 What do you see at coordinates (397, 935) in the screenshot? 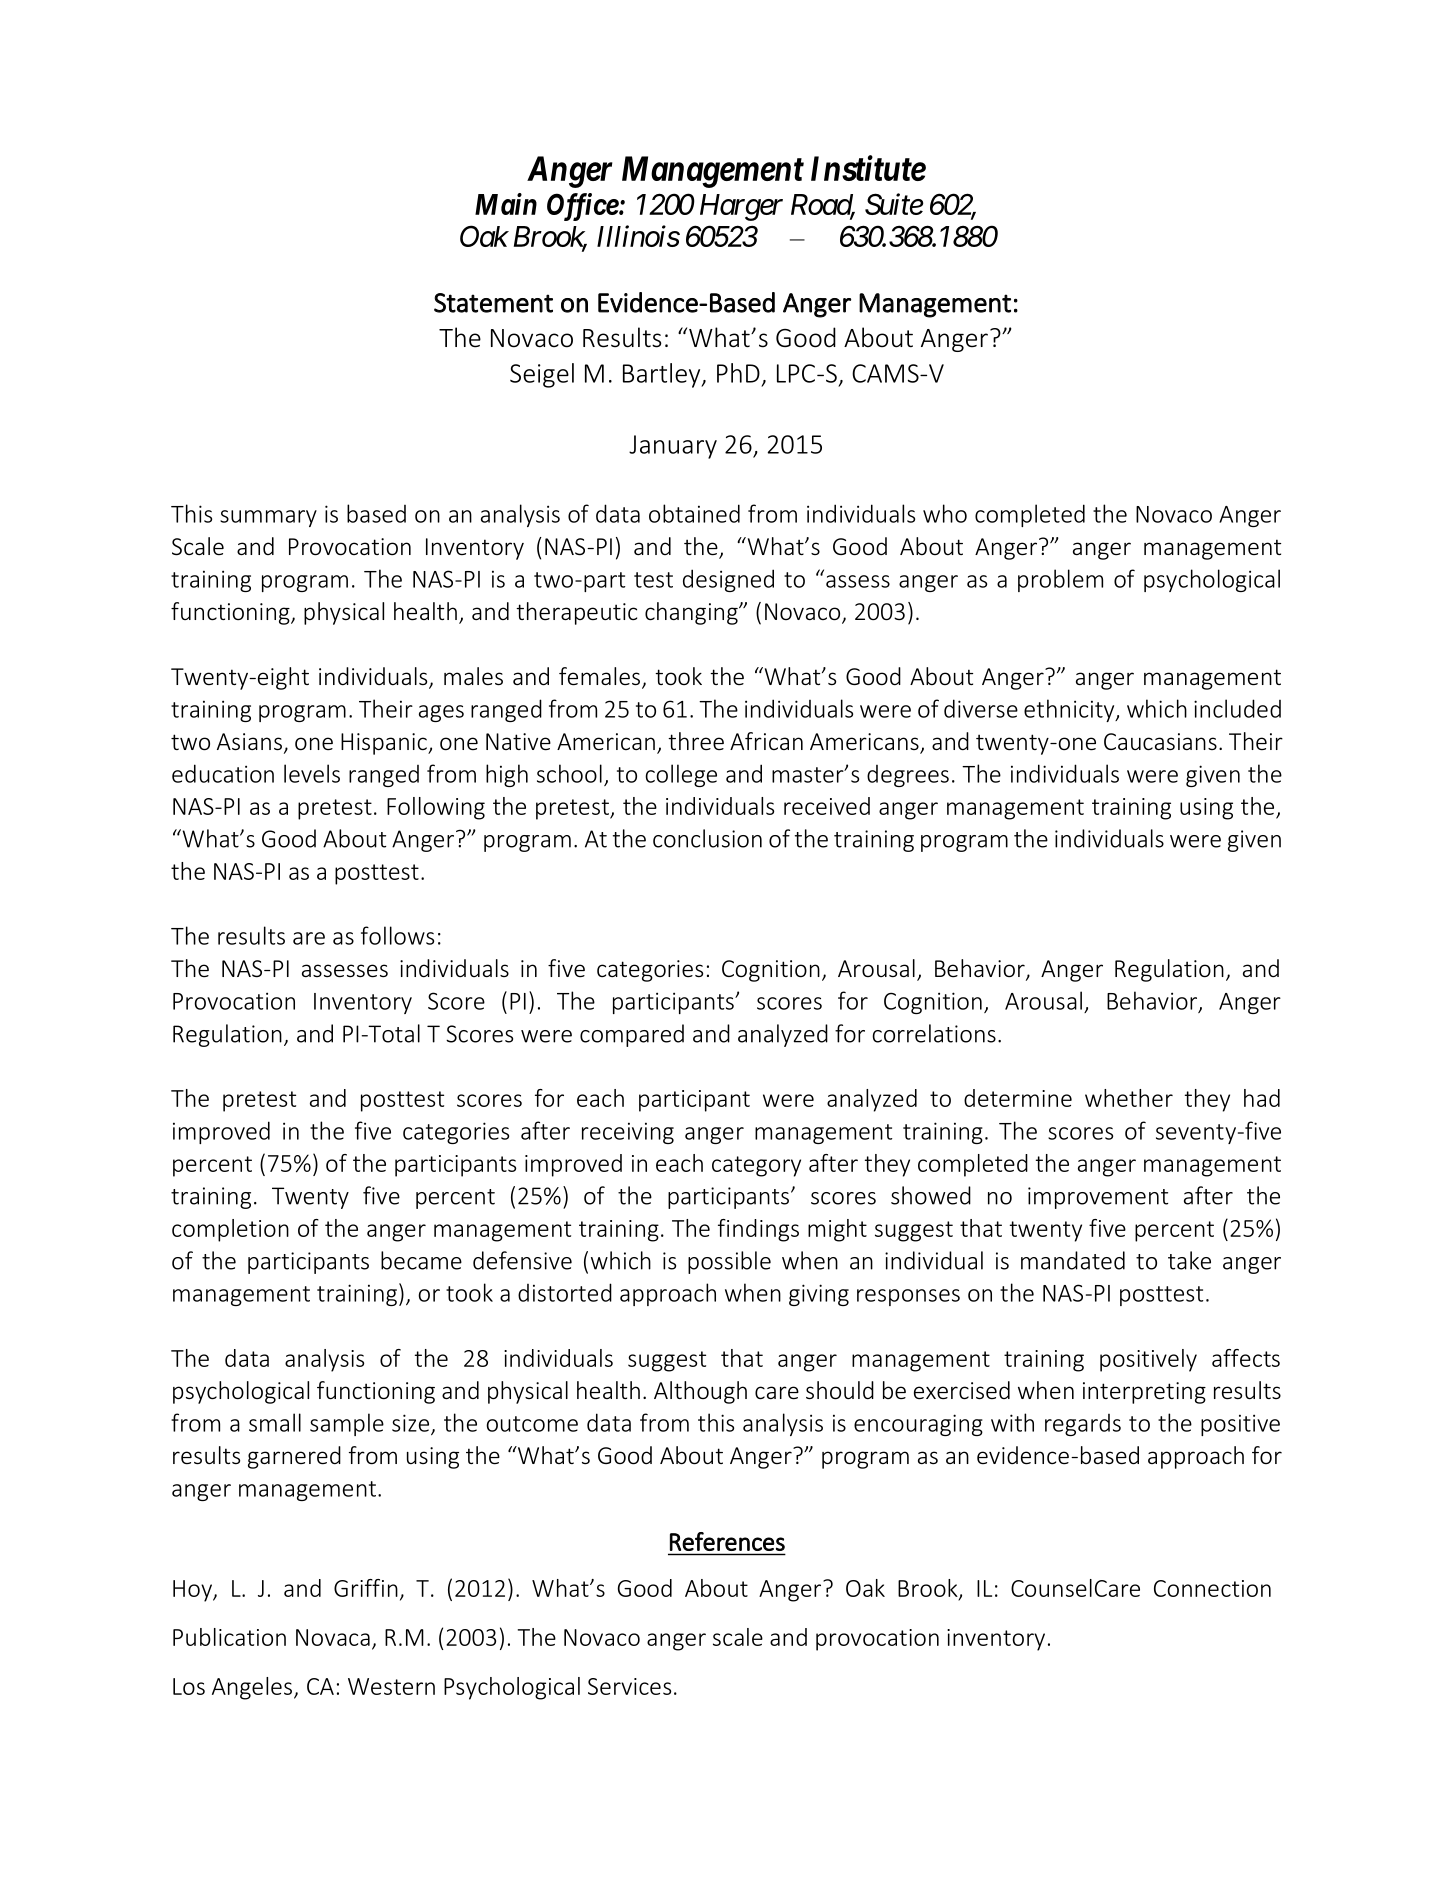
I see `follows` at bounding box center [397, 935].
